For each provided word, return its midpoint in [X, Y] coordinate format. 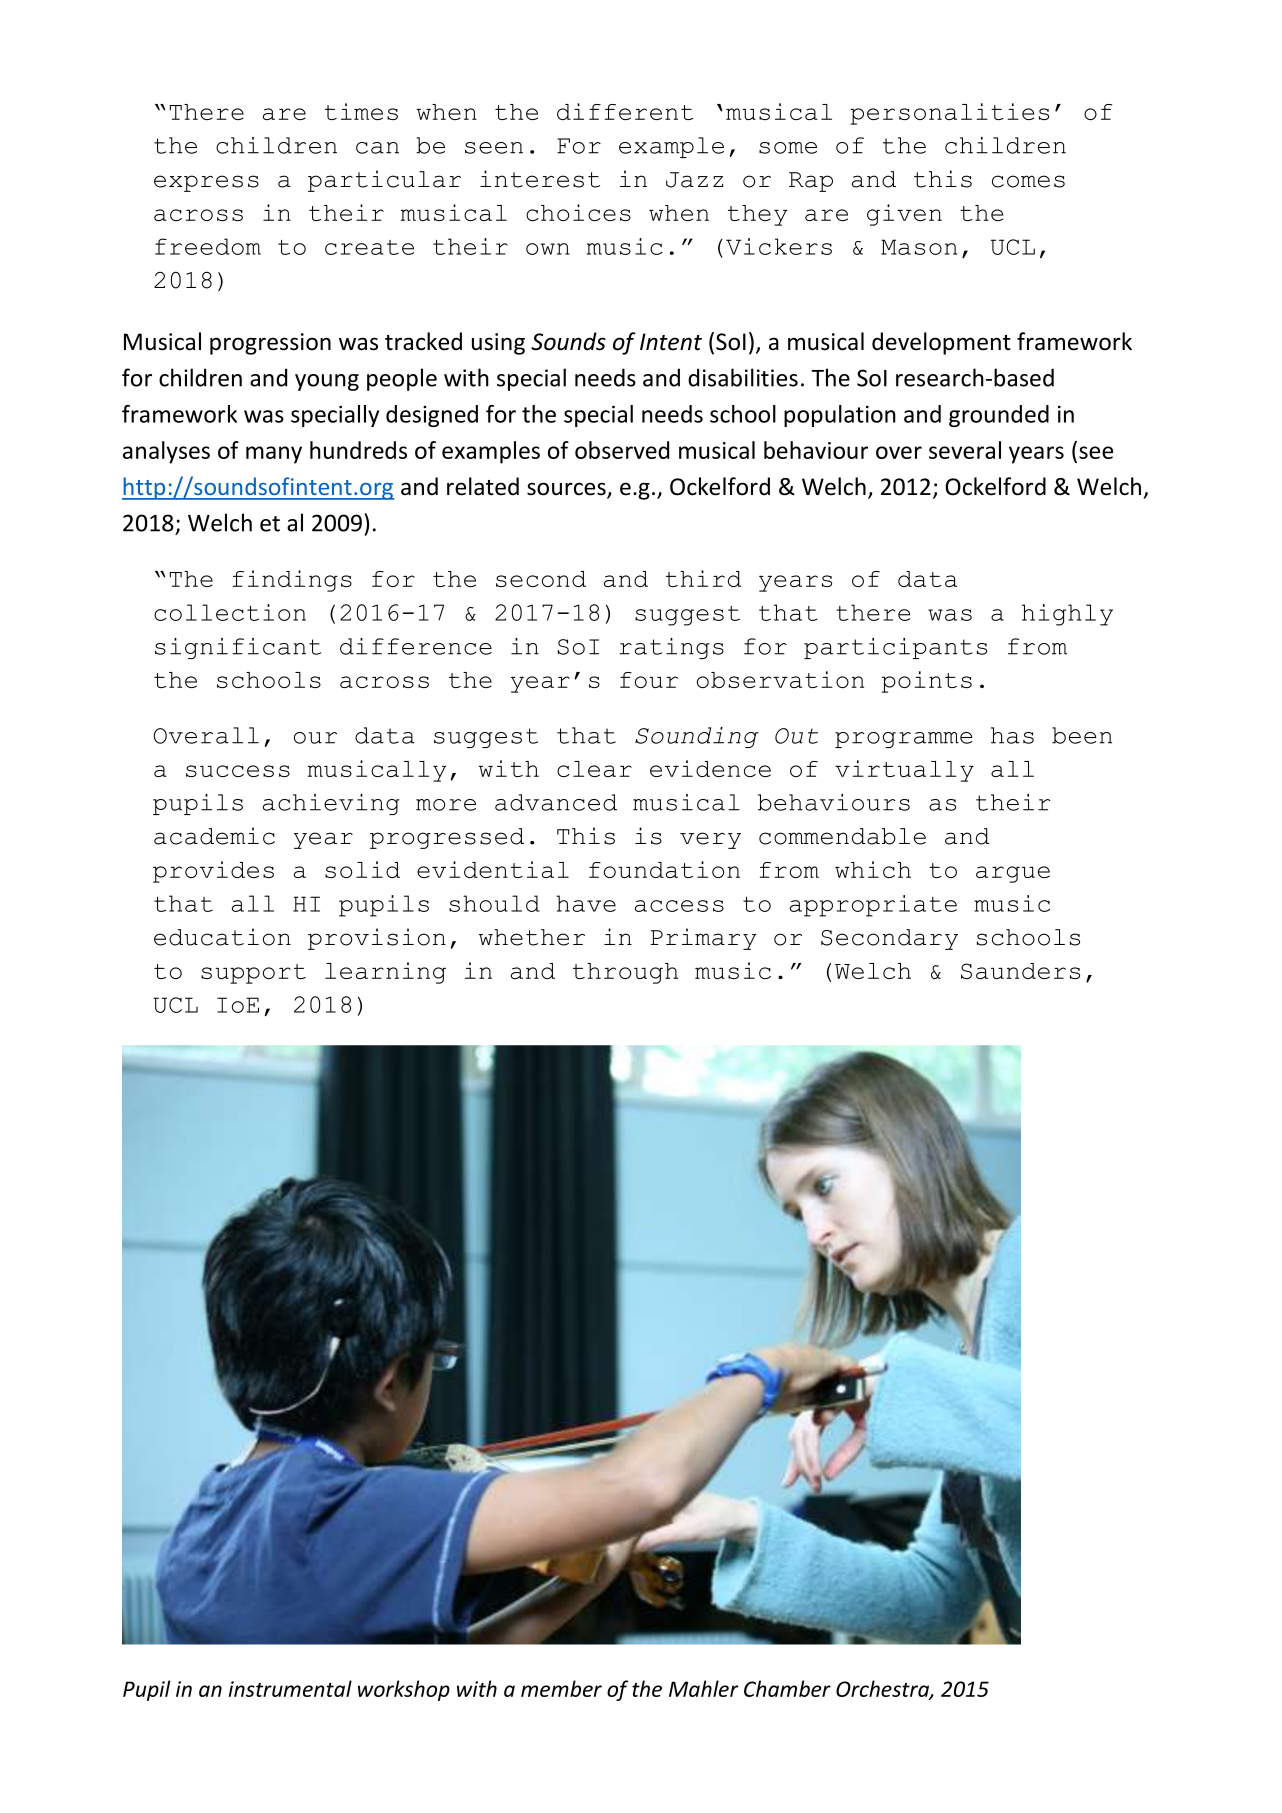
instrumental [290, 1688]
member [561, 1688]
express [206, 183]
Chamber [787, 1688]
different [625, 111]
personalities [949, 114]
